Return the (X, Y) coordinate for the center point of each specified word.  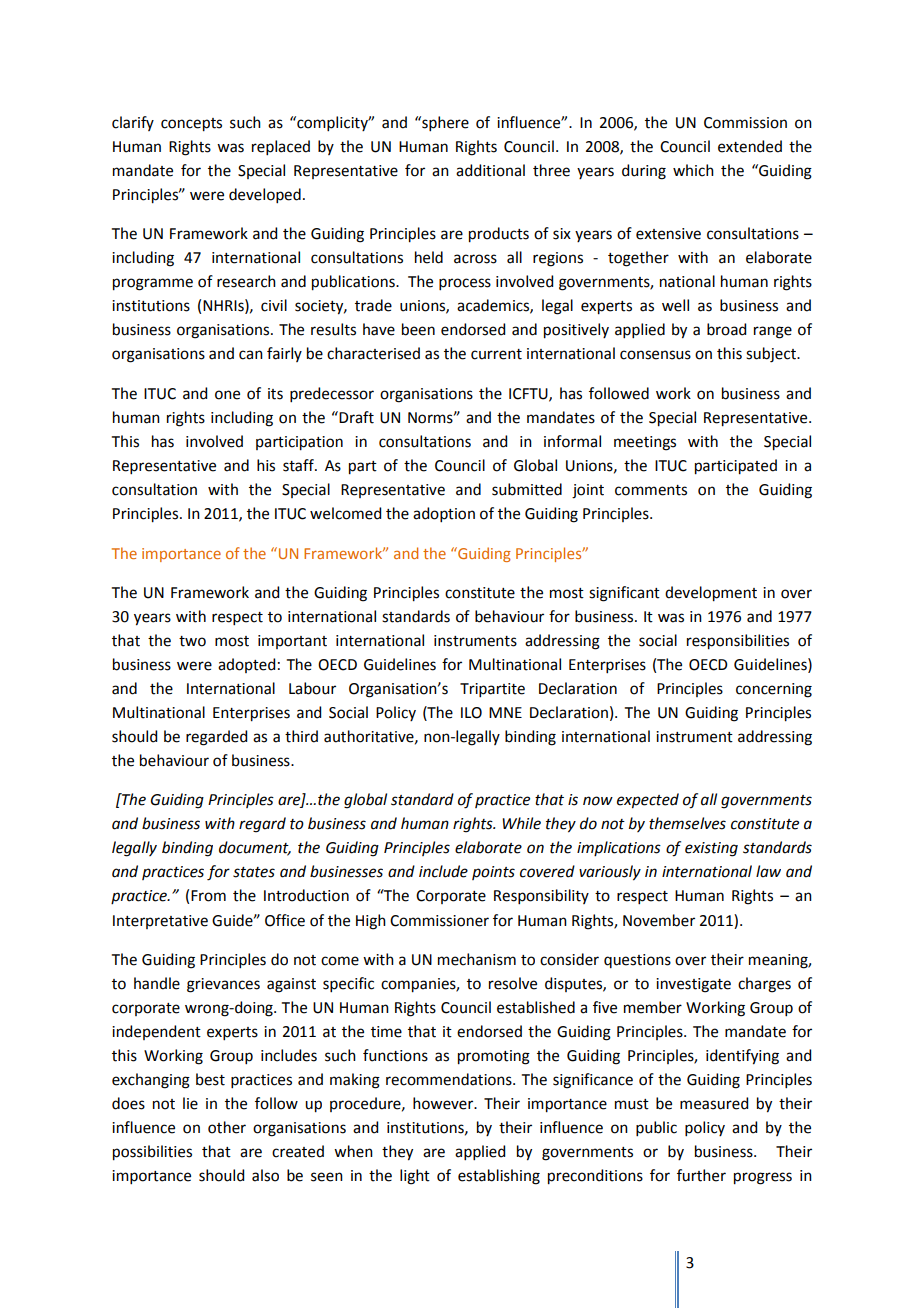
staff (299, 465)
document (255, 848)
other (227, 1127)
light (415, 1177)
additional (490, 170)
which (693, 170)
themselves (687, 823)
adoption (444, 514)
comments (651, 490)
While (521, 823)
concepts (191, 125)
